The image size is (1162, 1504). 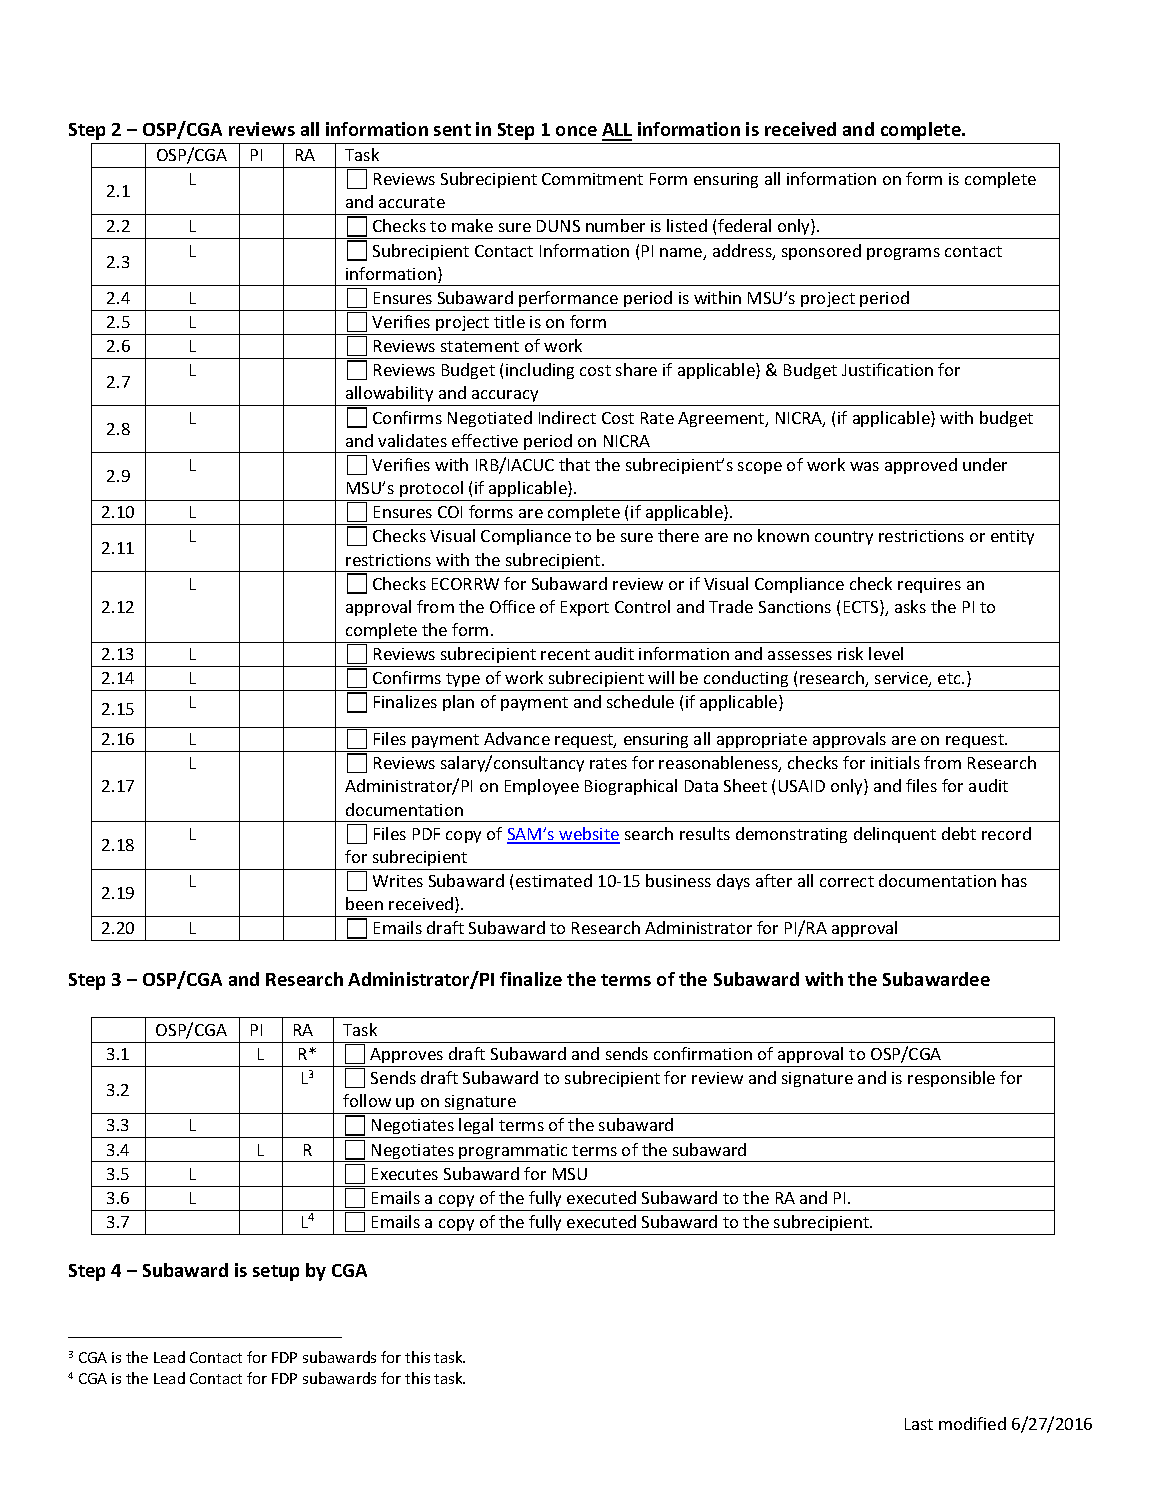 What do you see at coordinates (276, 1273) in the screenshot?
I see `setup` at bounding box center [276, 1273].
